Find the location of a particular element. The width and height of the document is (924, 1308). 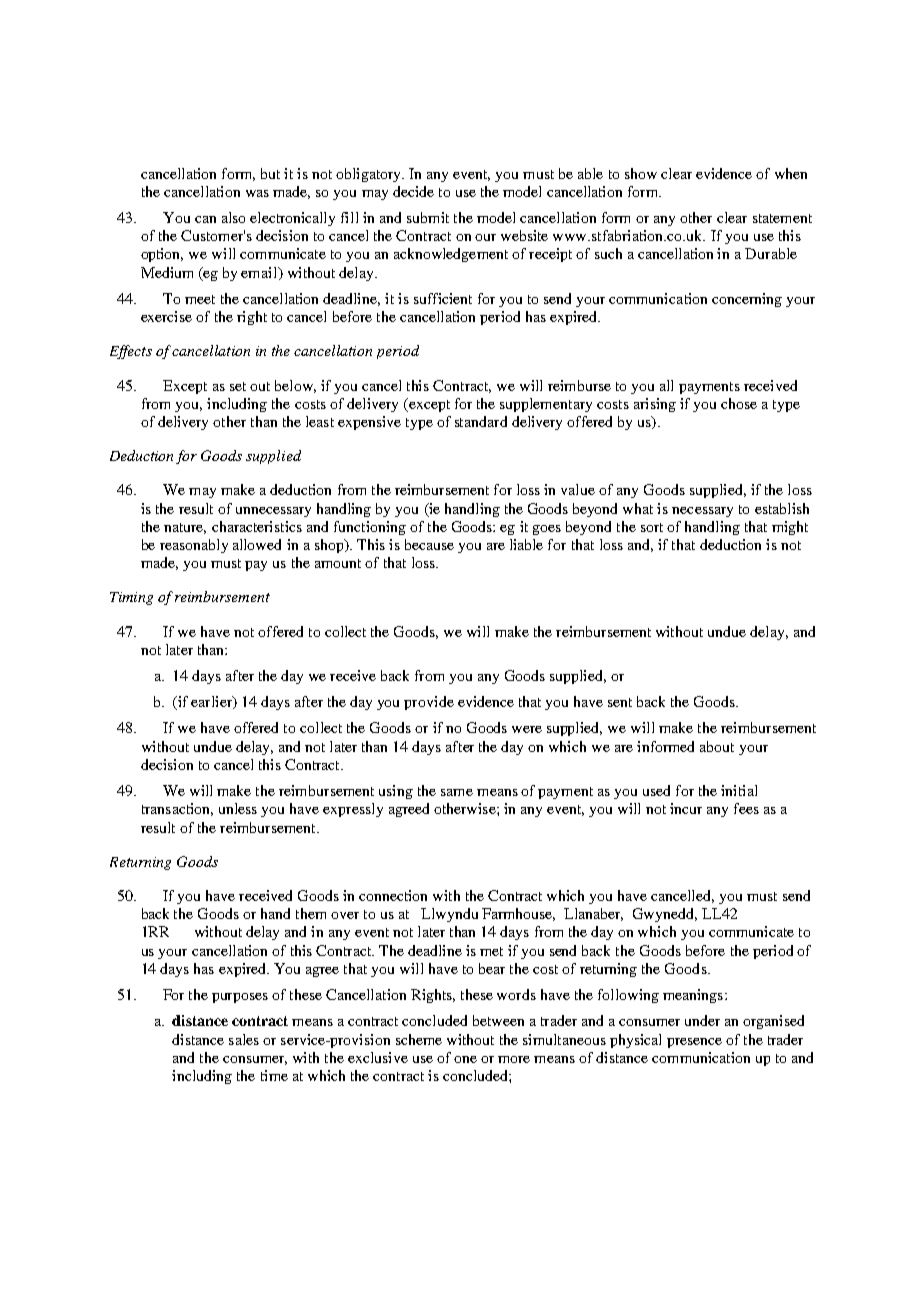

also is located at coordinates (233, 217).
